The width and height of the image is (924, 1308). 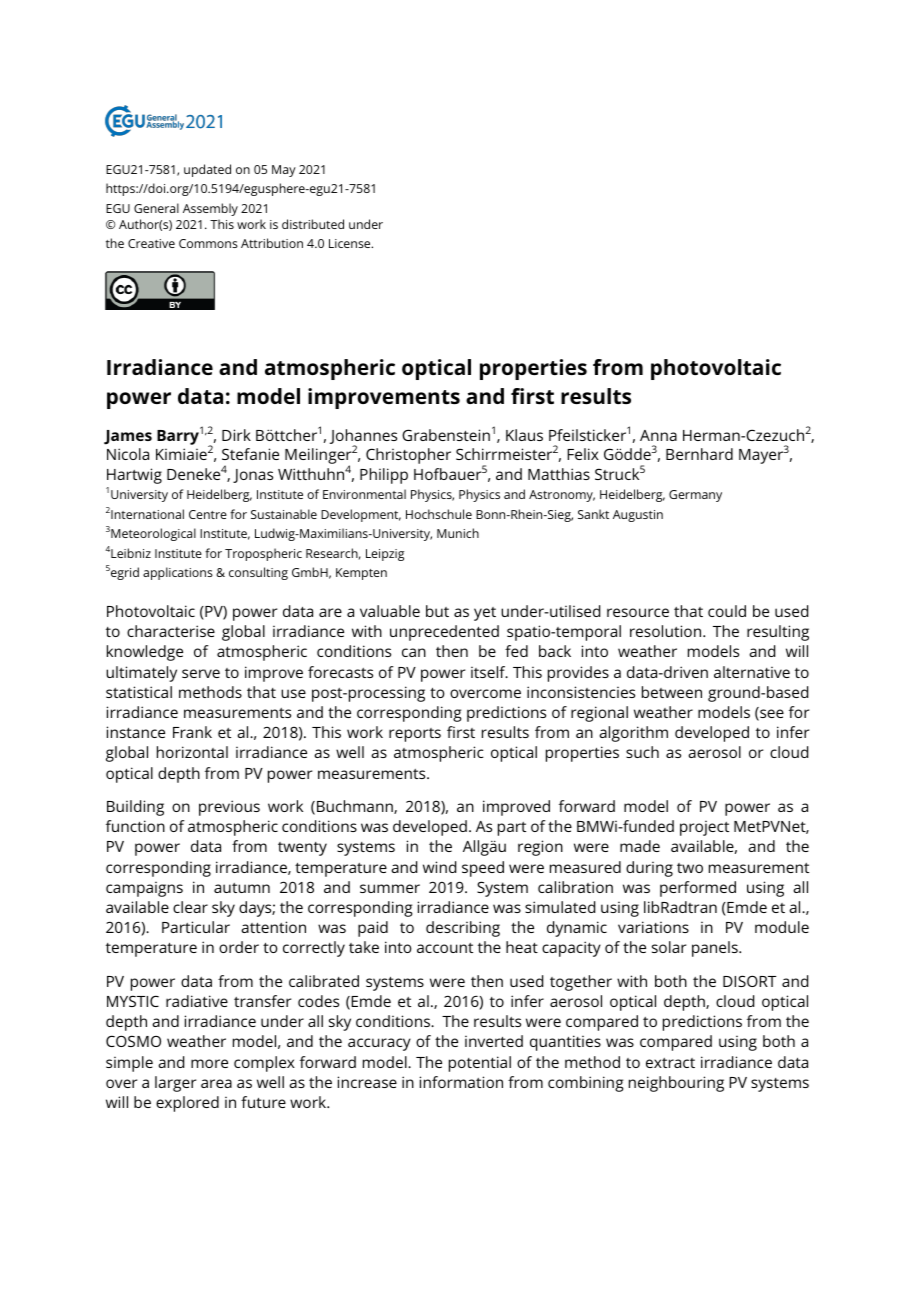 What do you see at coordinates (667, 631) in the image?
I see `resolution` at bounding box center [667, 631].
